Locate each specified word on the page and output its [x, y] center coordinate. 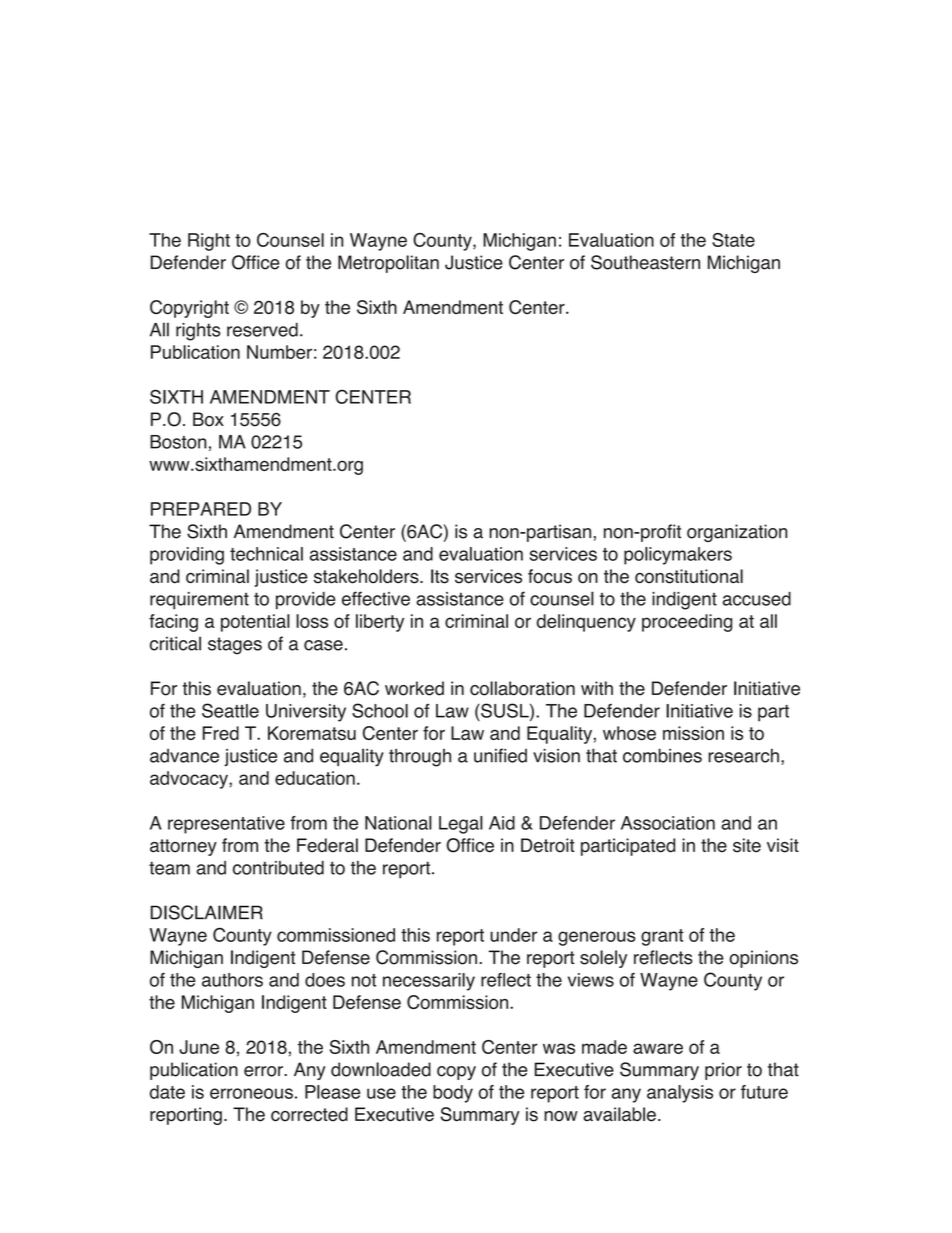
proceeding [687, 623]
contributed [278, 868]
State [733, 240]
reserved [262, 330]
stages [235, 646]
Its [440, 576]
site [747, 845]
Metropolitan [388, 264]
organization [737, 533]
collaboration [522, 688]
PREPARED [201, 509]
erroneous [251, 1093]
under [513, 935]
